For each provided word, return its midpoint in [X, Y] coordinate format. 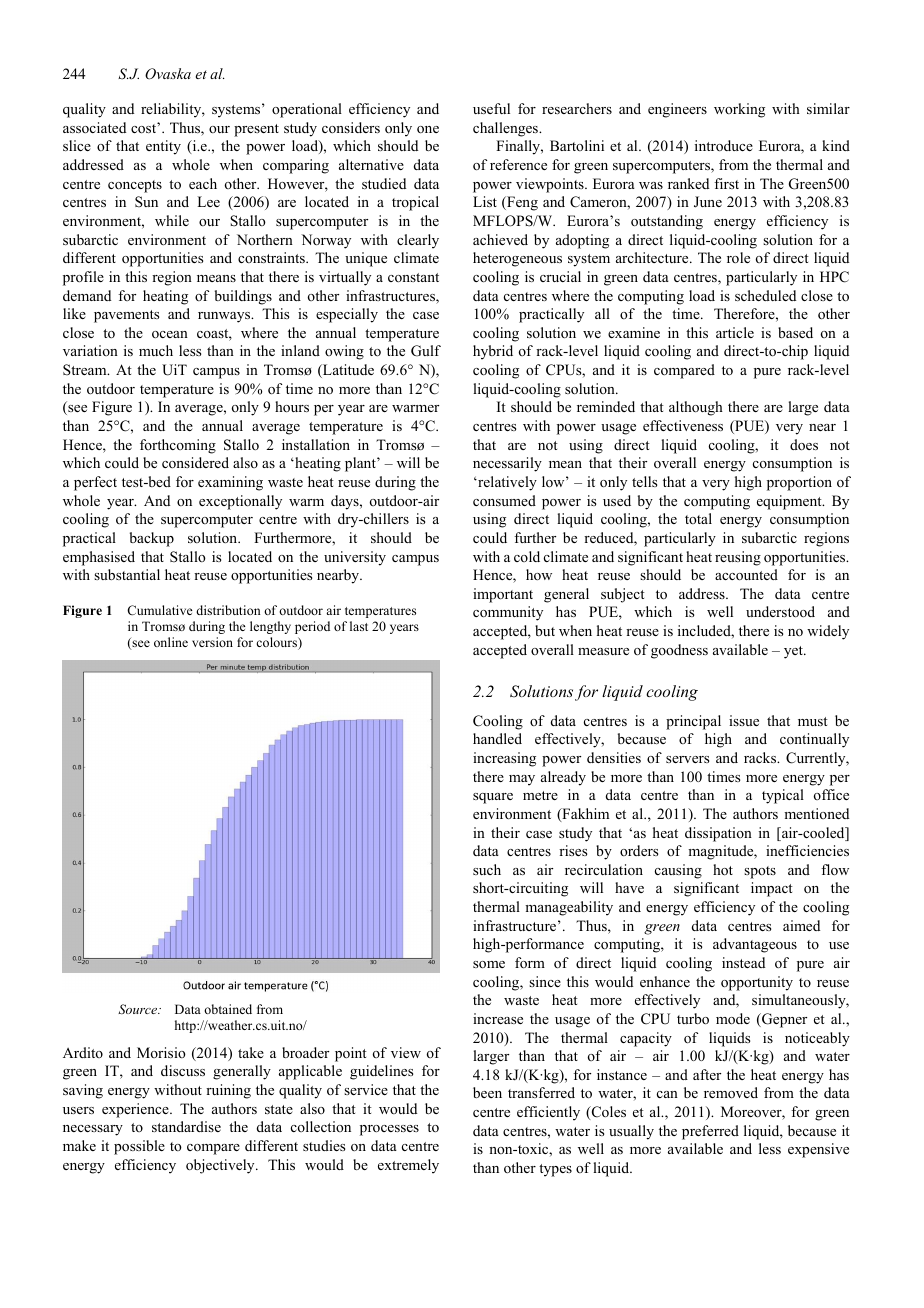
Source [139, 1009]
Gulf [426, 351]
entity [163, 147]
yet [794, 652]
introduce [724, 146]
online [171, 642]
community [508, 613]
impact [772, 889]
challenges [506, 129]
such [487, 869]
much [156, 350]
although [696, 408]
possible [139, 1147]
